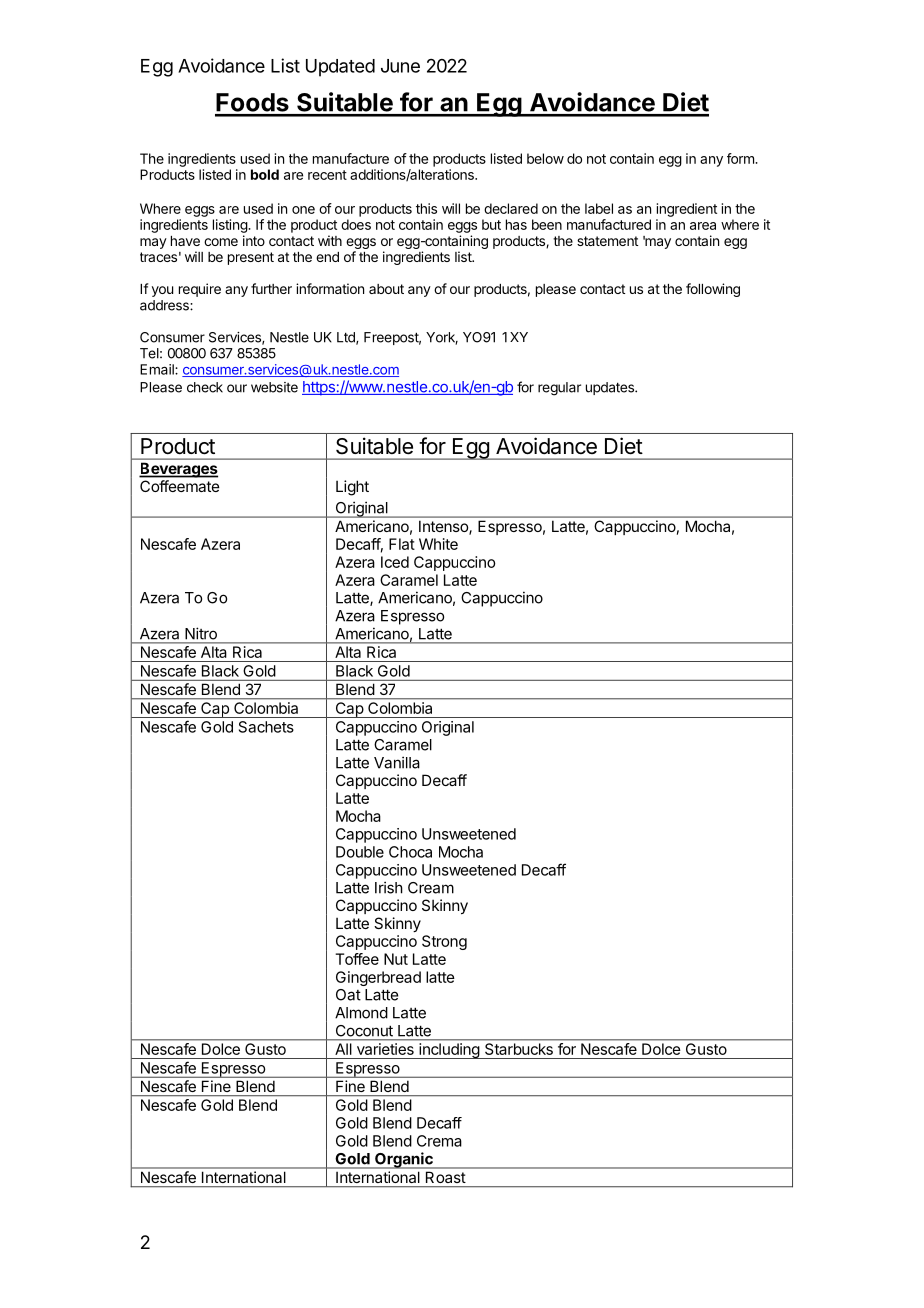 This page has width=924, height=1308. What do you see at coordinates (404, 1160) in the page?
I see `Organic` at bounding box center [404, 1160].
